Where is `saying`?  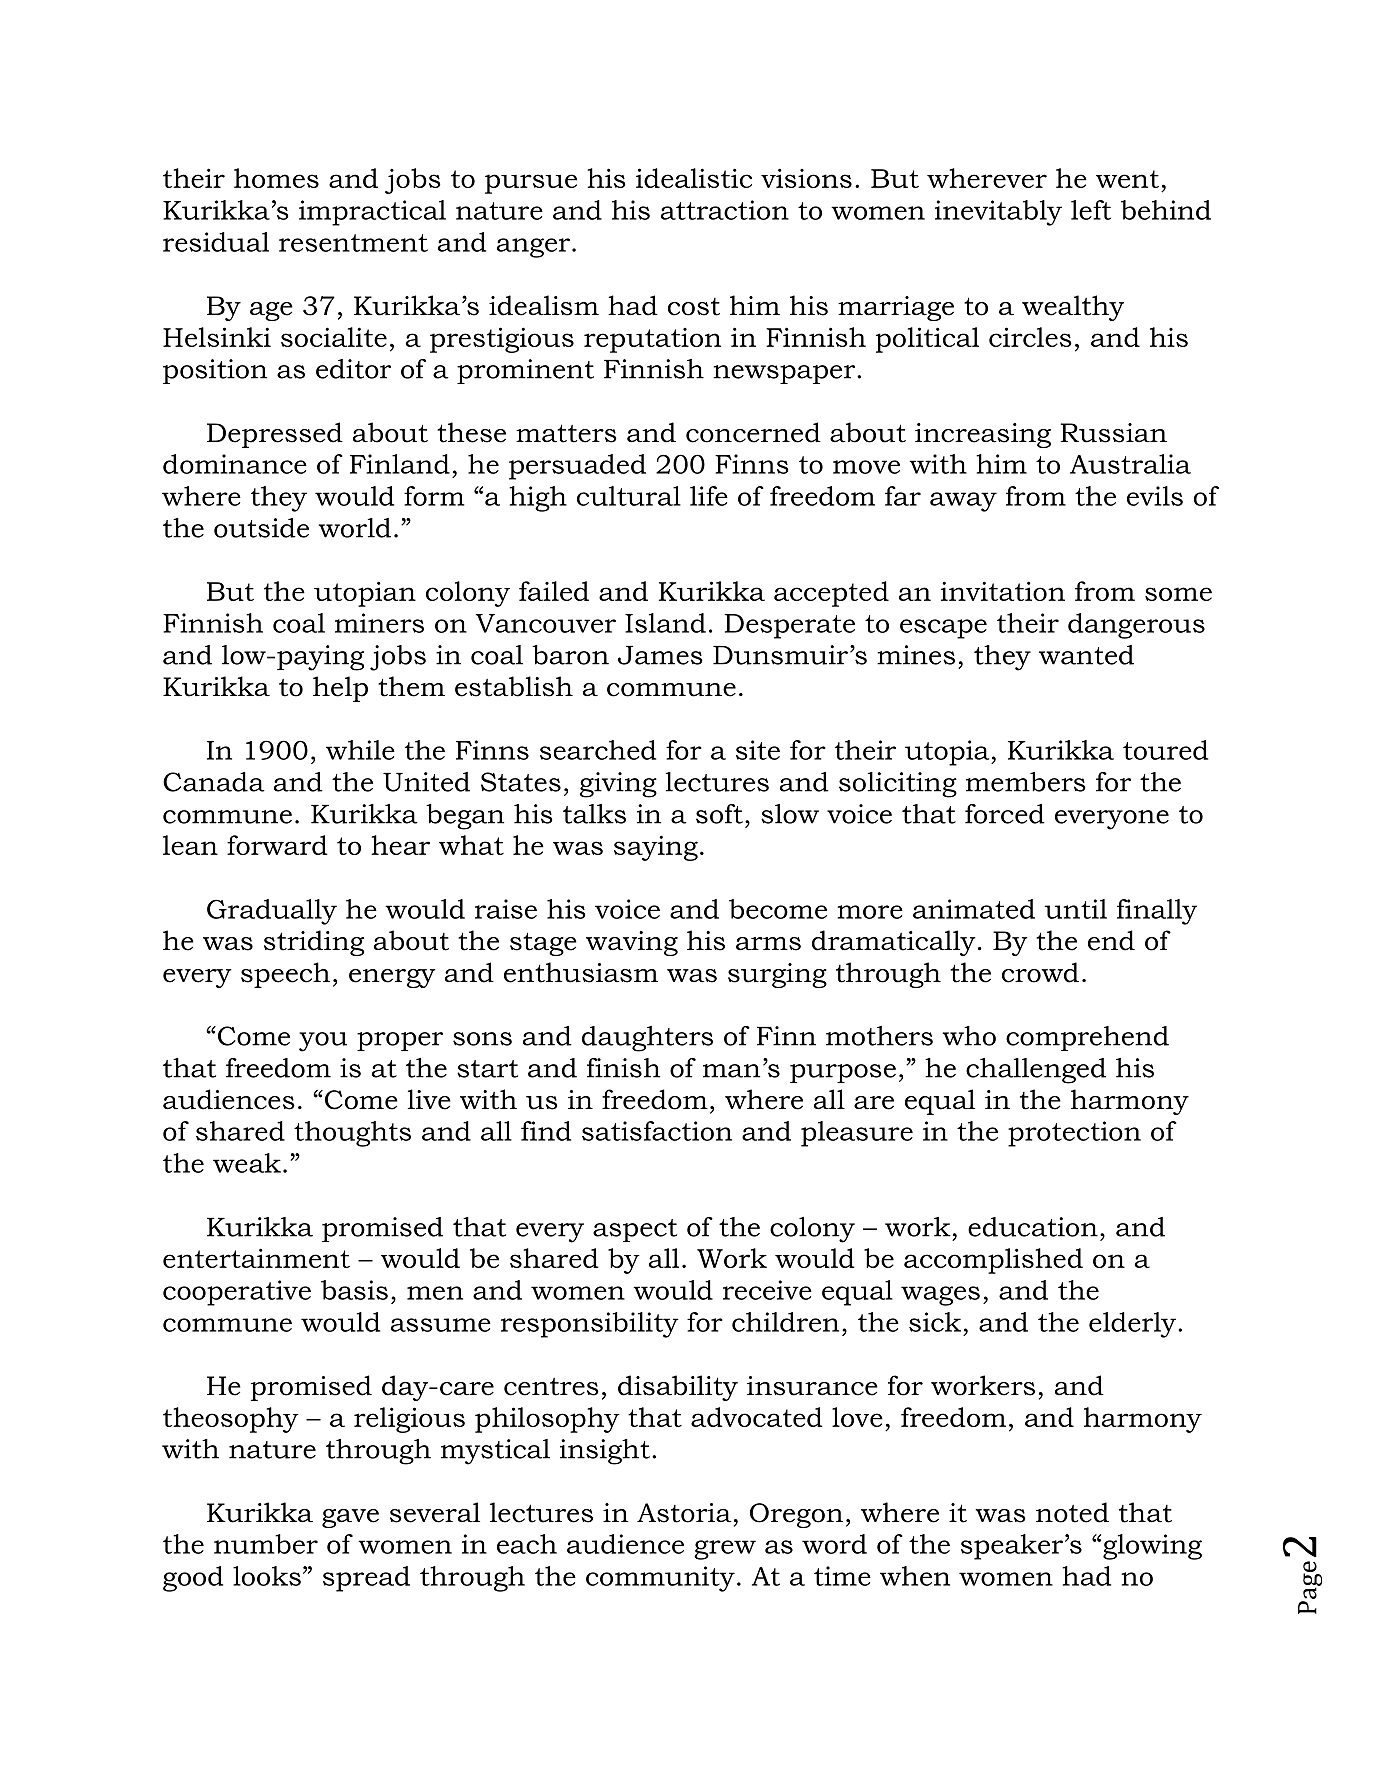 saying is located at coordinates (656, 848).
